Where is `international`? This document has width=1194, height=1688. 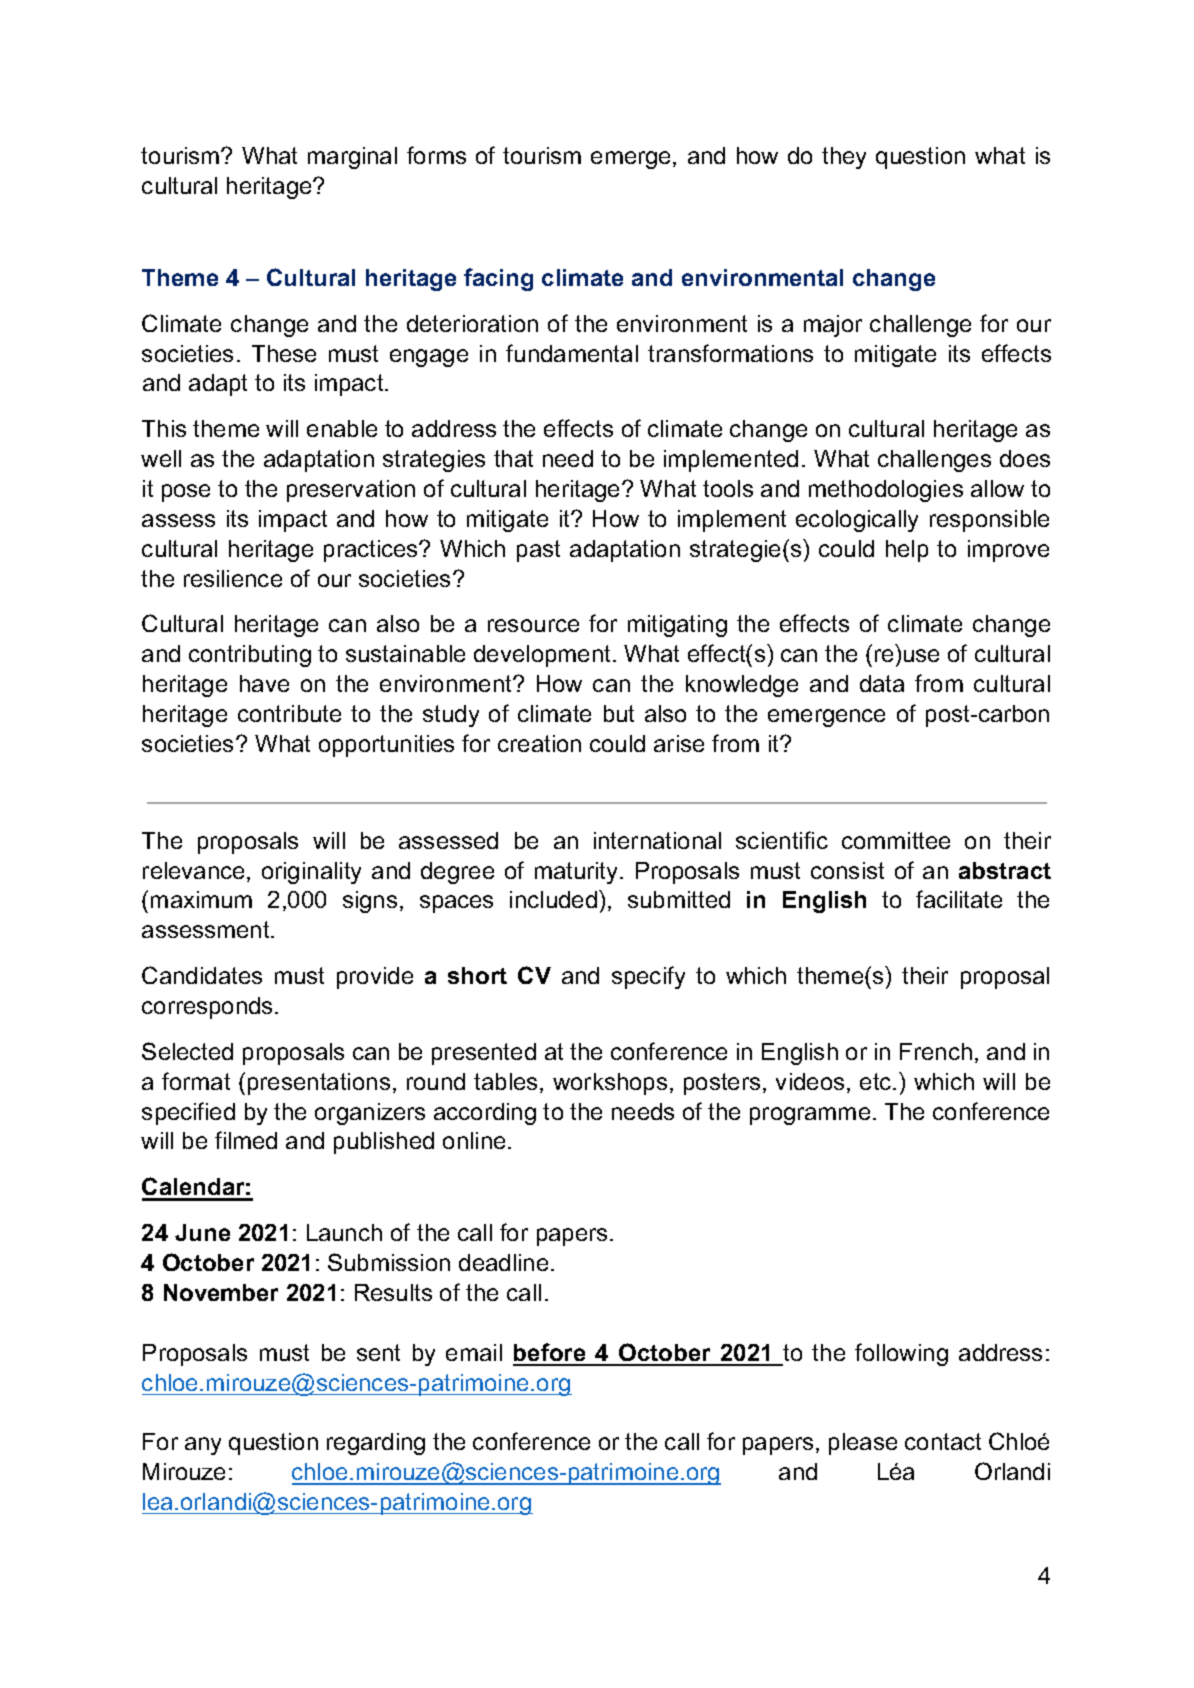 international is located at coordinates (657, 840).
